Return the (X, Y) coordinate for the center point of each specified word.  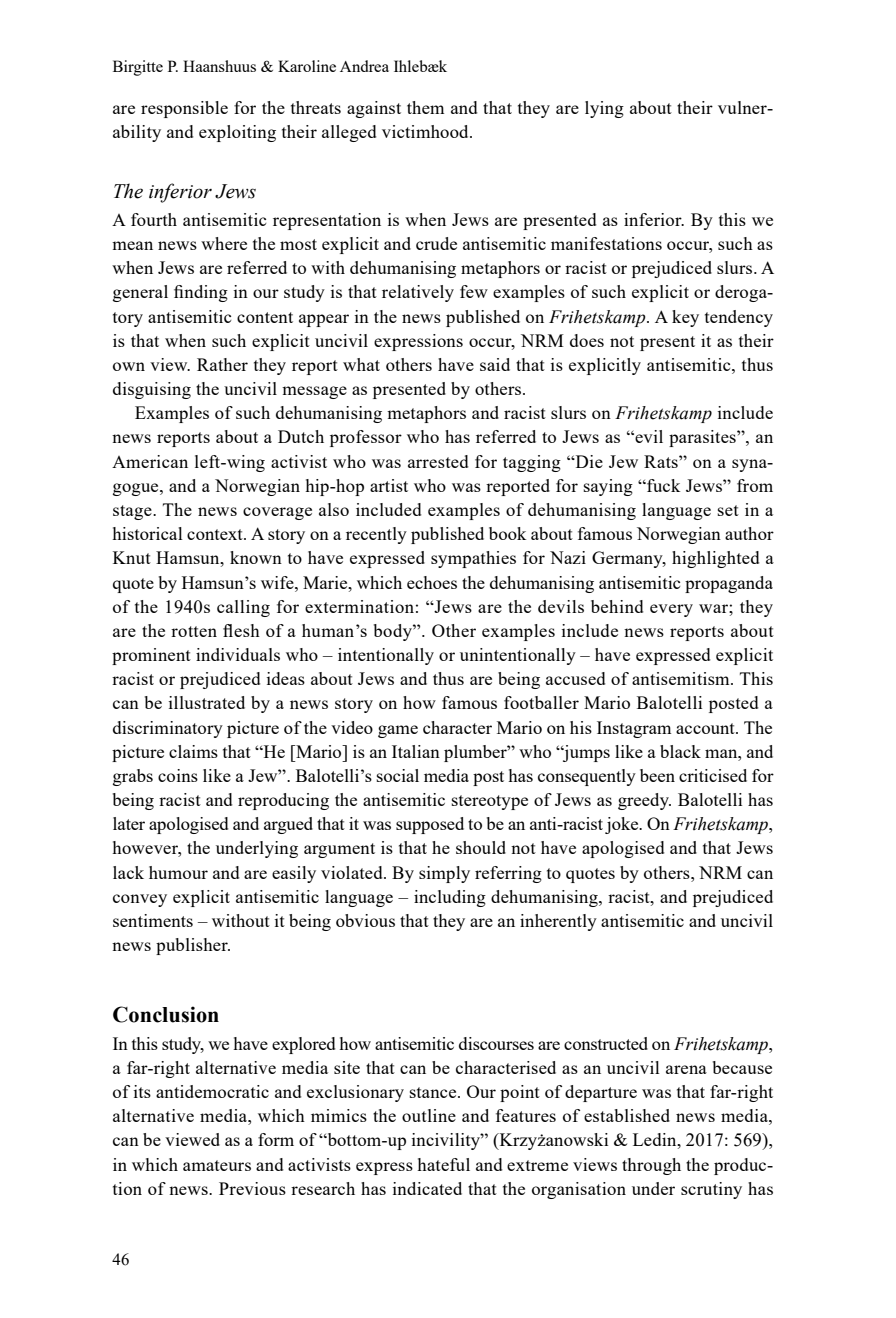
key (685, 318)
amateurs (217, 1165)
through (651, 1166)
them (425, 107)
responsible (184, 109)
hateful (443, 1164)
